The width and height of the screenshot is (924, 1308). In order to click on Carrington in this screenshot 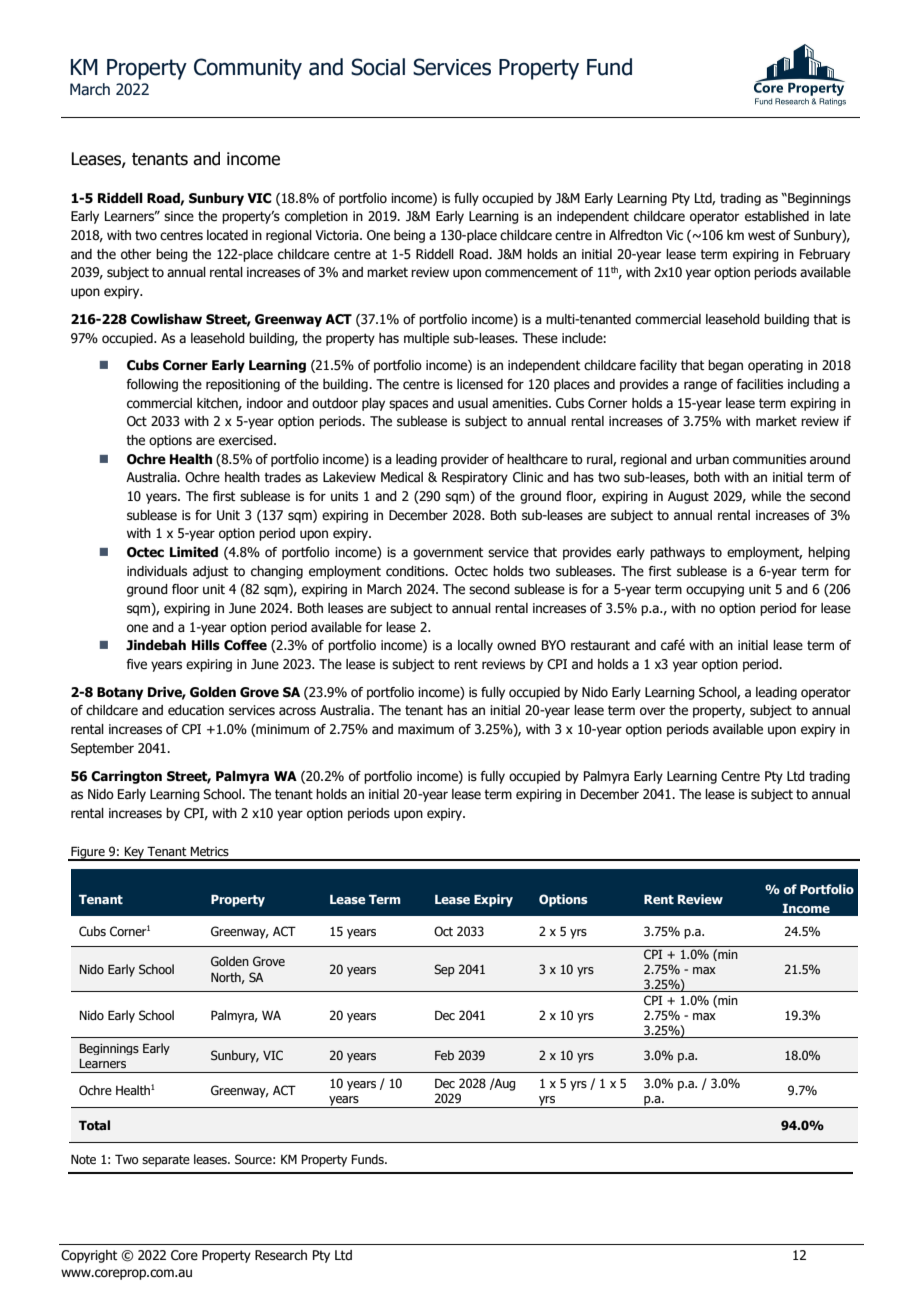, I will do `click(126, 777)`.
